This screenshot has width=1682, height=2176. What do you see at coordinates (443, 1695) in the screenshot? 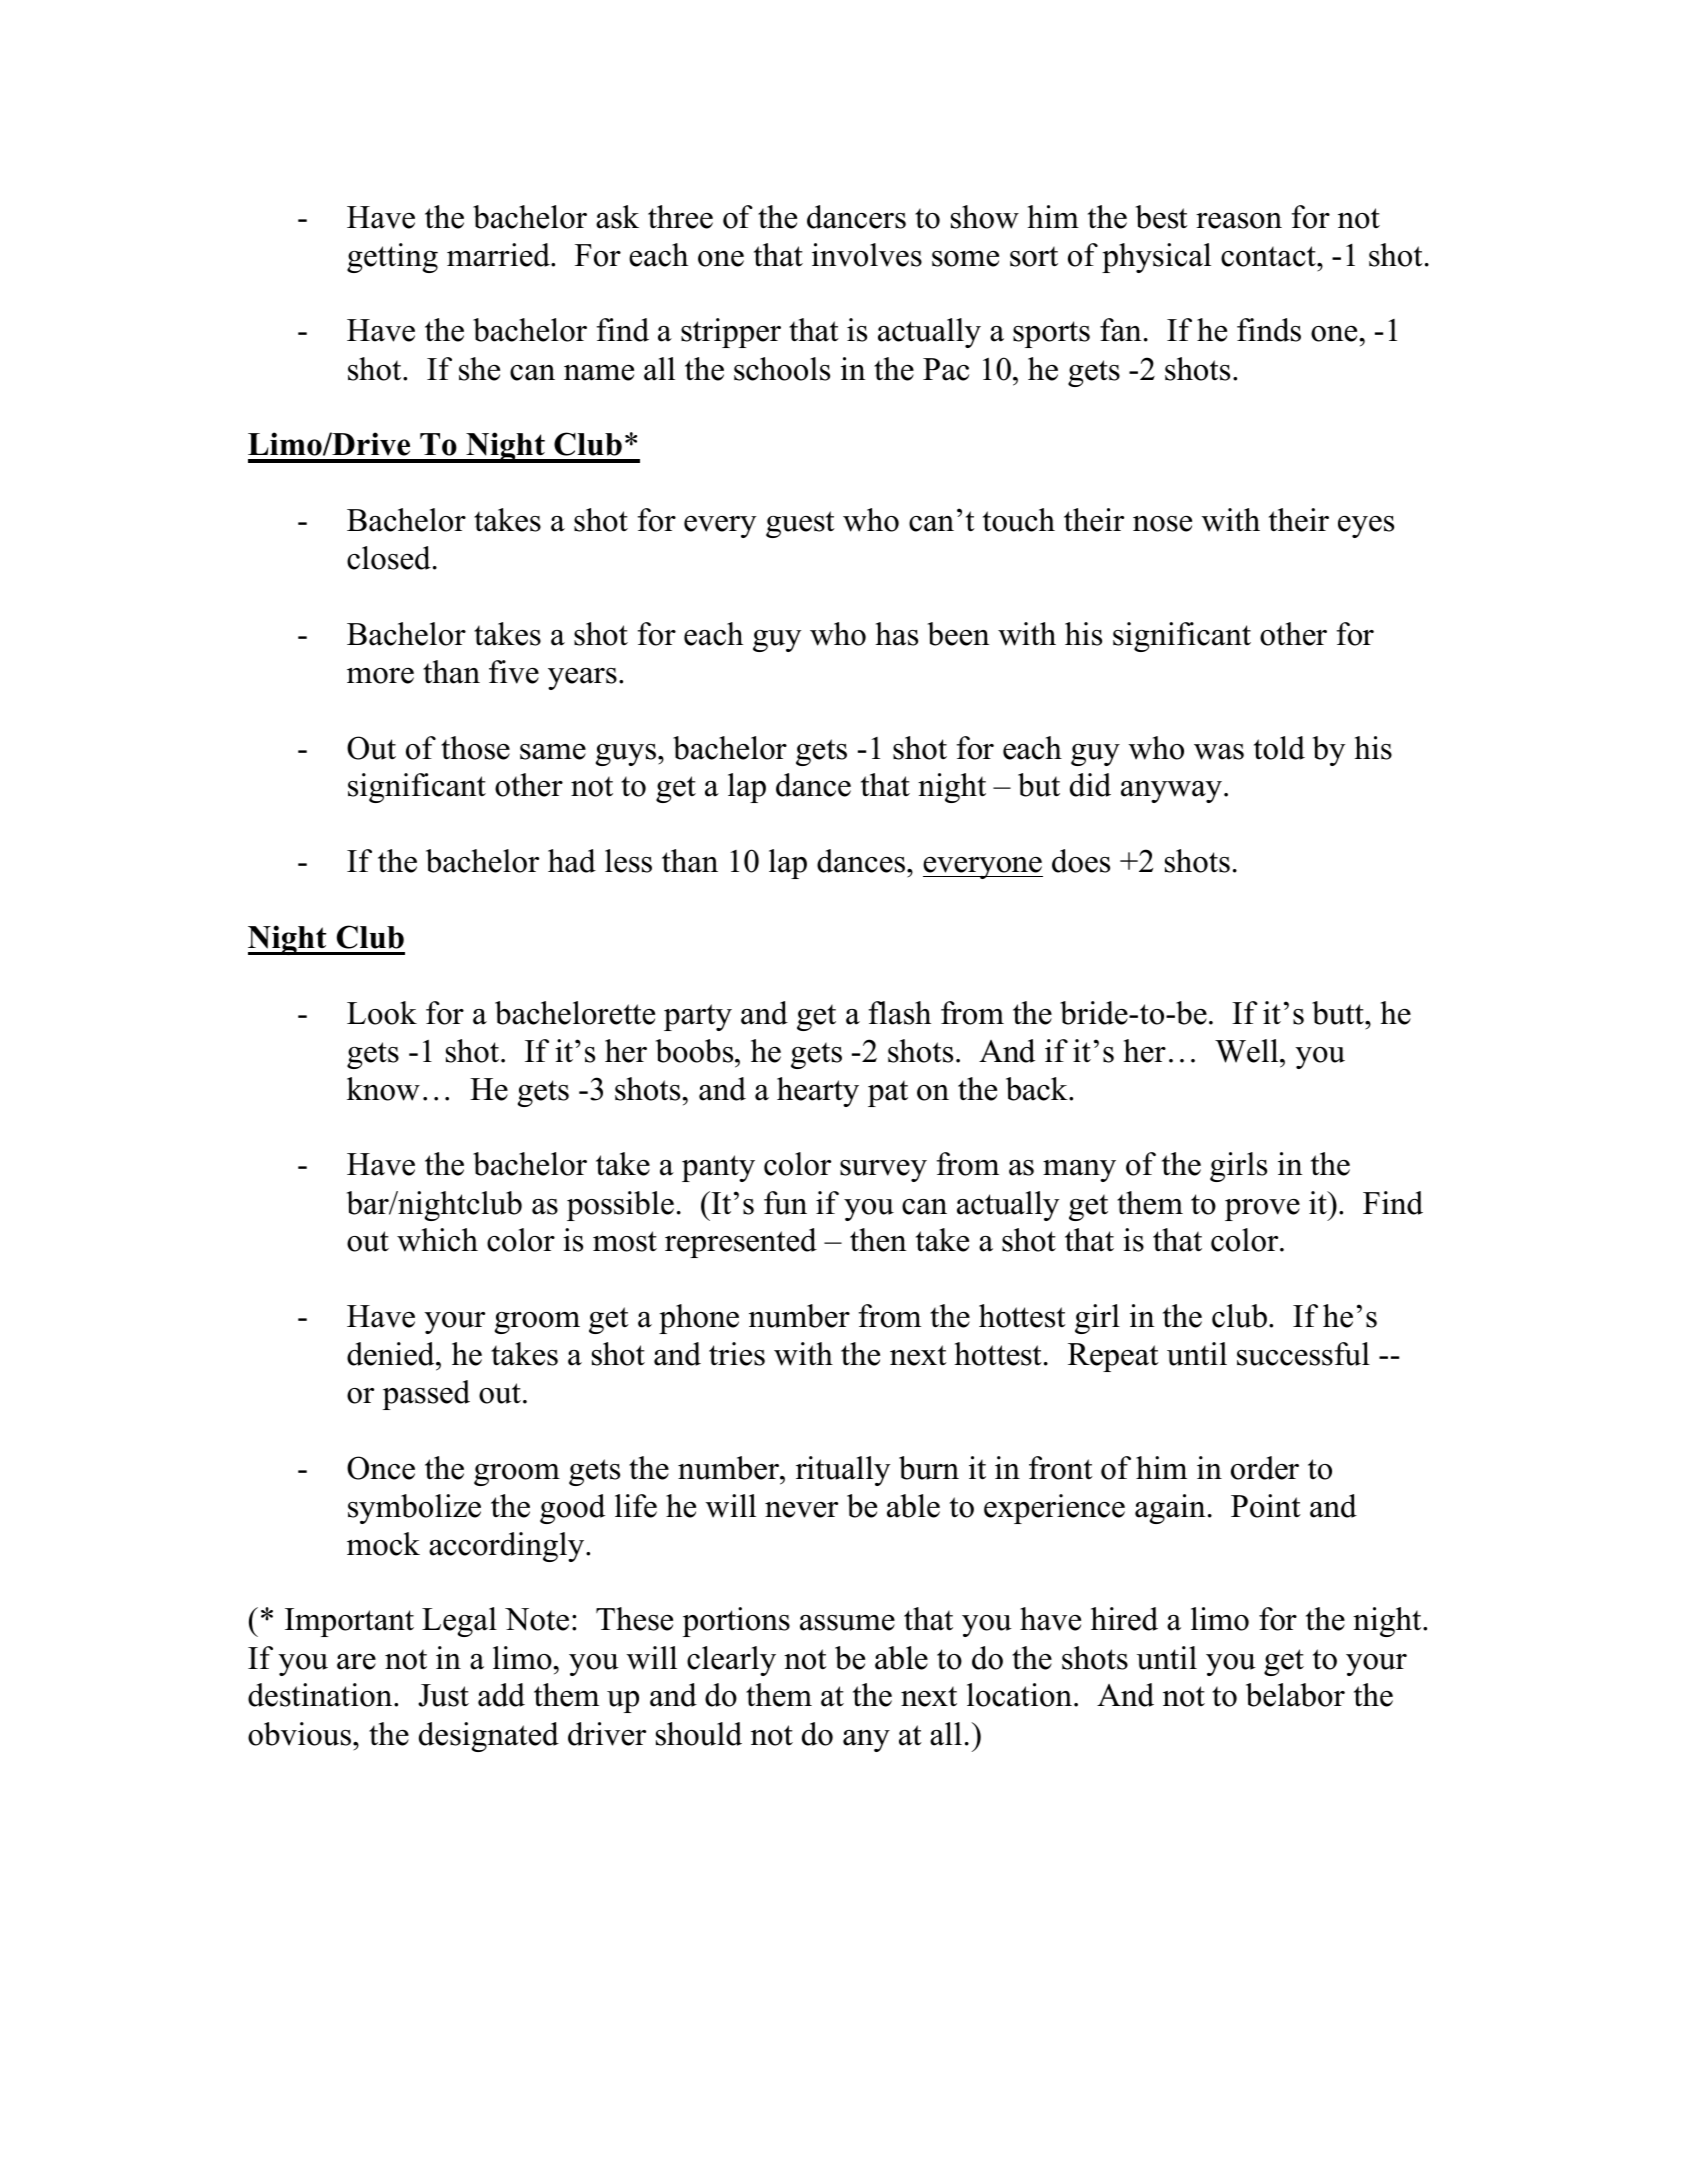
I see `Just` at bounding box center [443, 1695].
